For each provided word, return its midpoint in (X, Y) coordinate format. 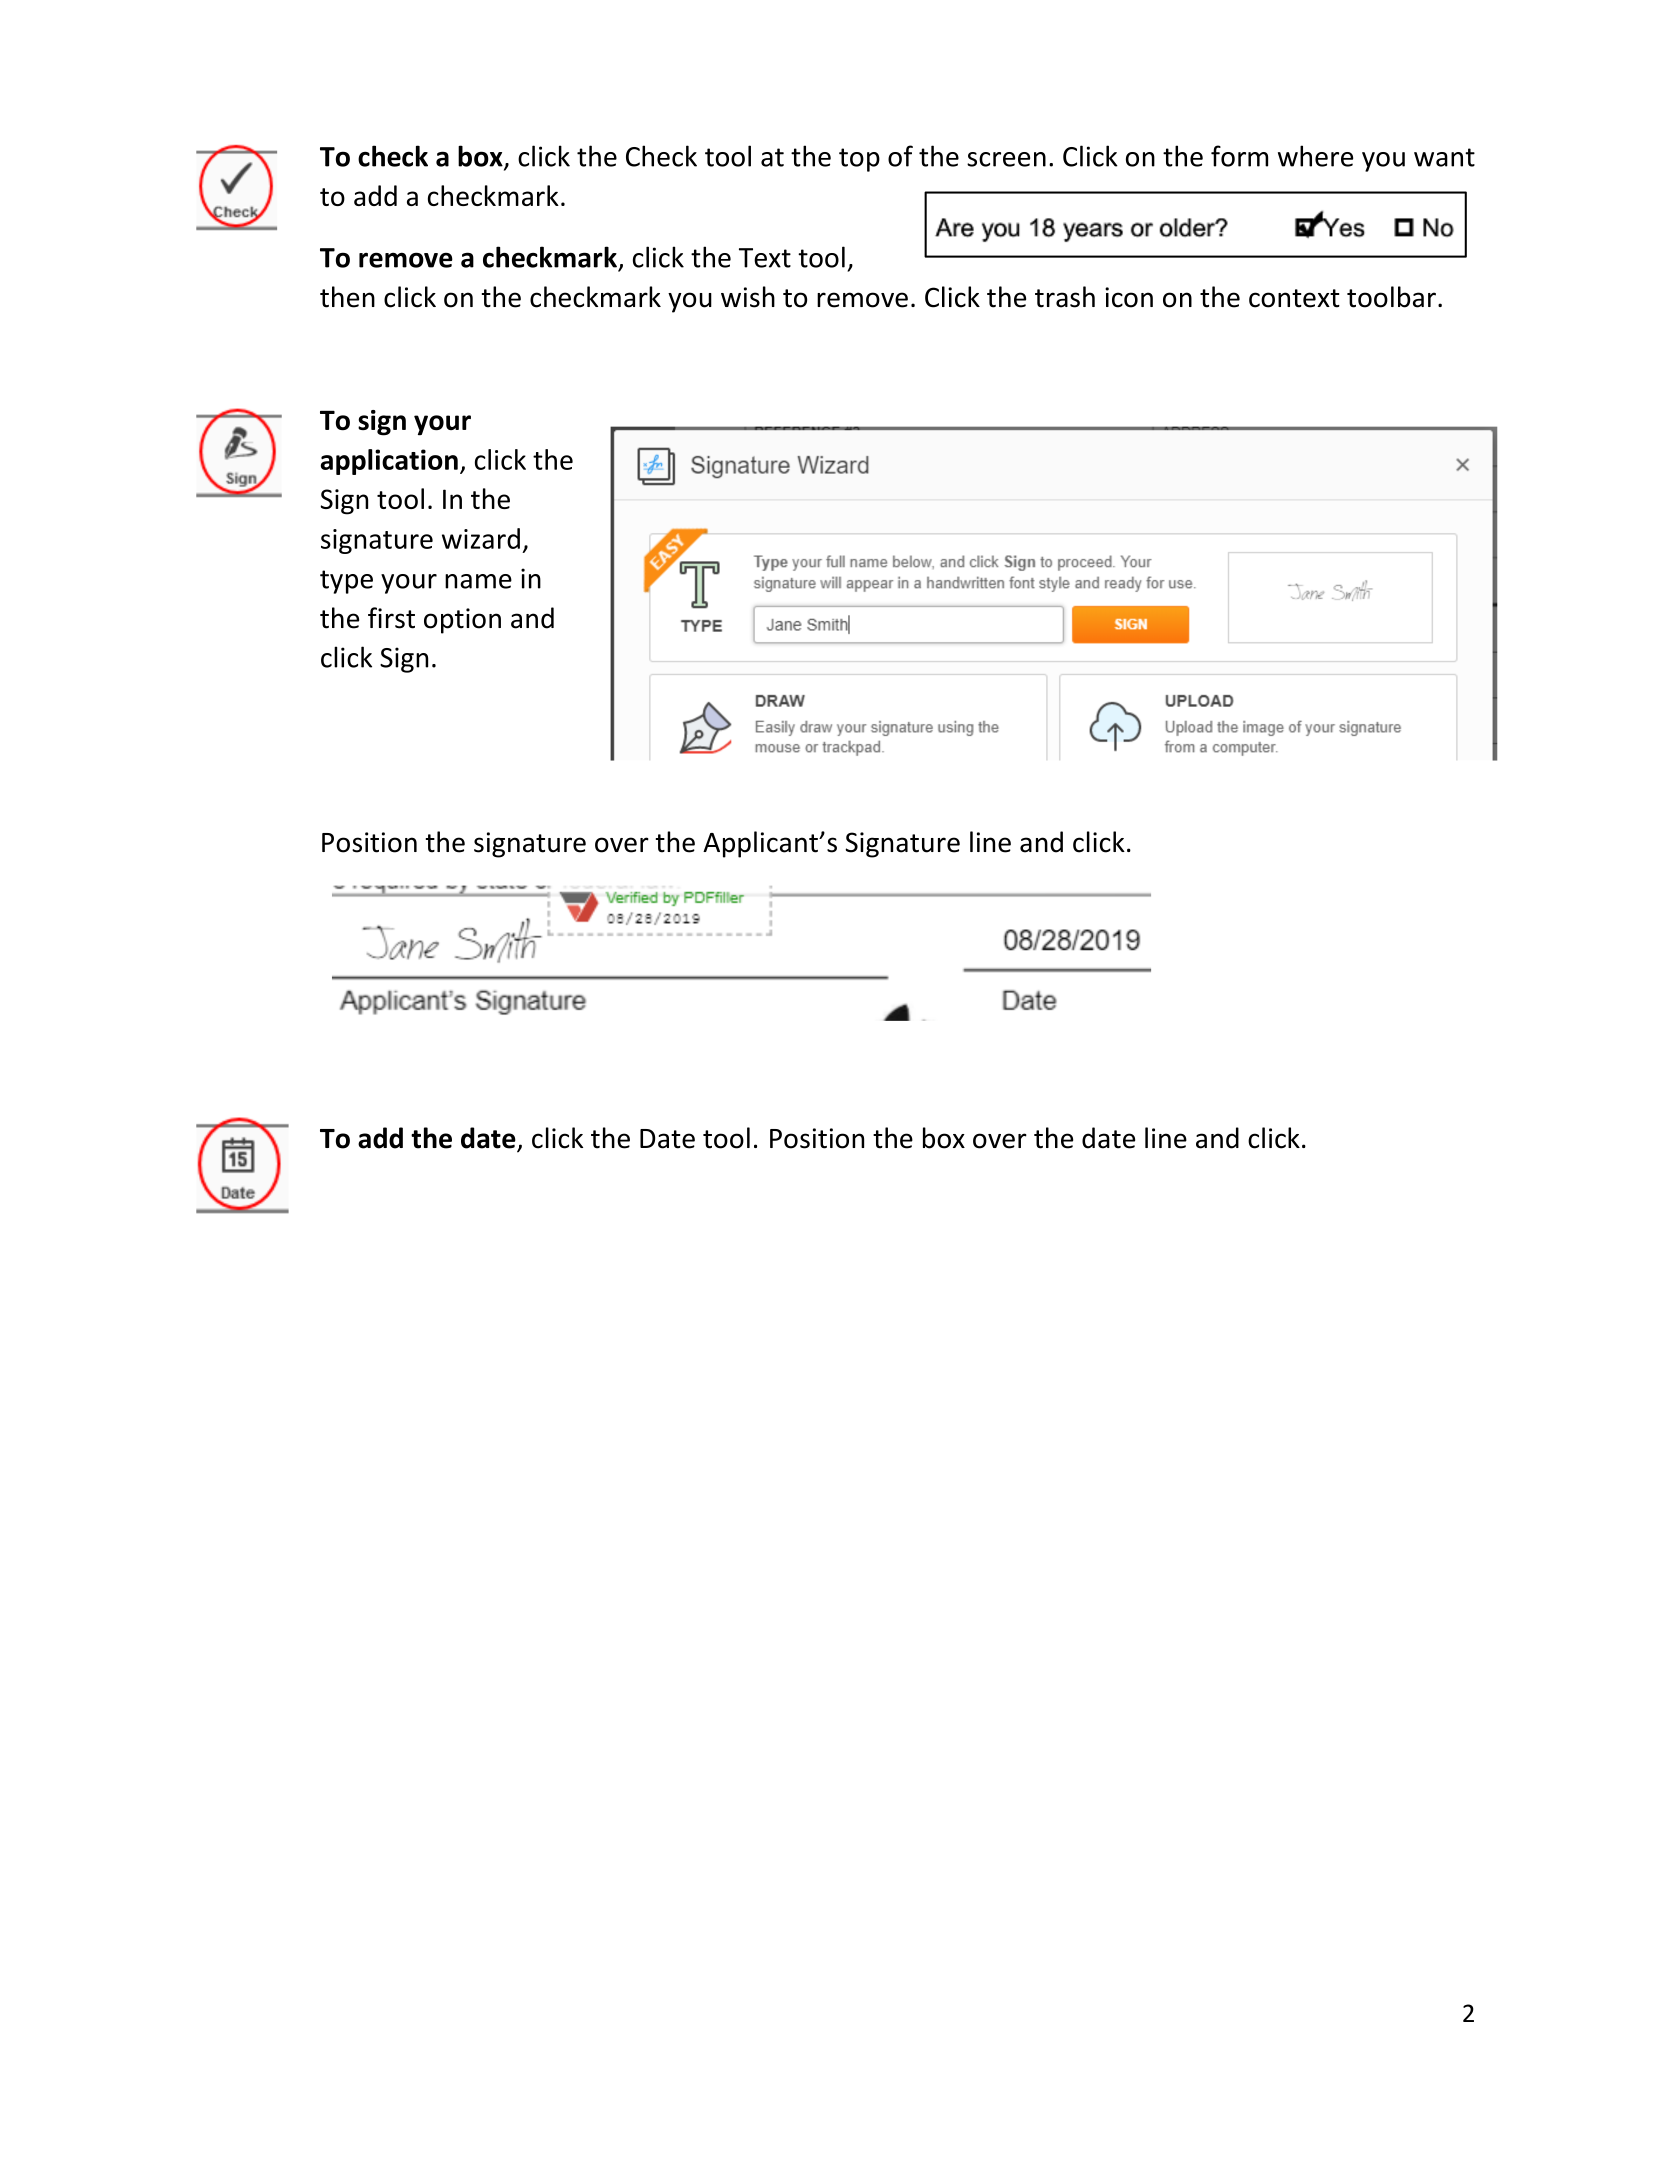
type (346, 582)
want (1444, 157)
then (347, 297)
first (391, 618)
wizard (481, 538)
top (859, 160)
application (389, 462)
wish (748, 297)
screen (1006, 159)
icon (1129, 297)
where (1315, 156)
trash (1065, 297)
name (478, 581)
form (1239, 156)
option (462, 621)
